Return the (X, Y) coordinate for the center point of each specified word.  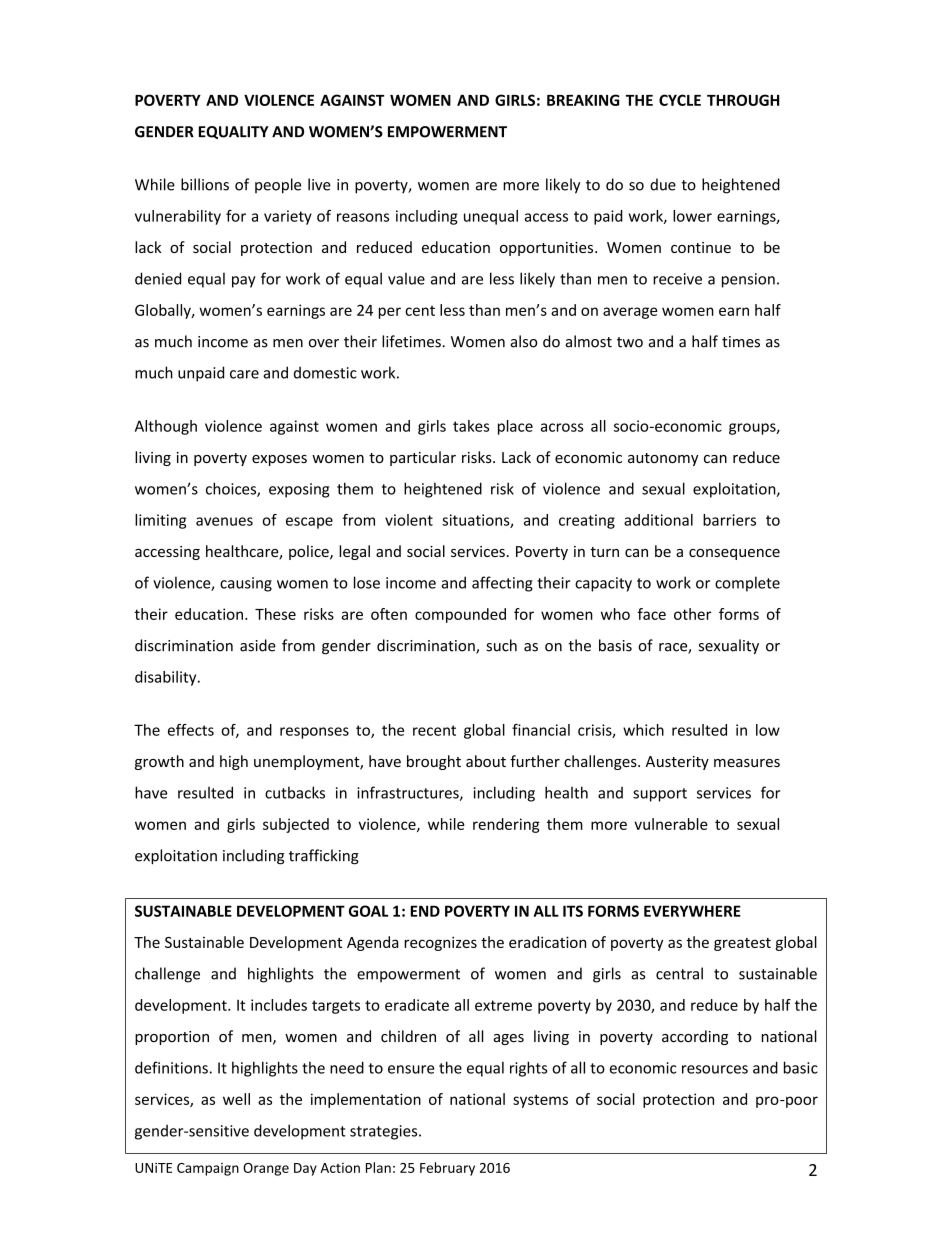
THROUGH (743, 100)
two (630, 342)
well (236, 1099)
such (501, 645)
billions (205, 184)
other (692, 614)
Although (166, 427)
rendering (506, 825)
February (447, 1169)
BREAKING (583, 100)
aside (258, 645)
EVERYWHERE (692, 911)
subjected (296, 825)
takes (471, 426)
